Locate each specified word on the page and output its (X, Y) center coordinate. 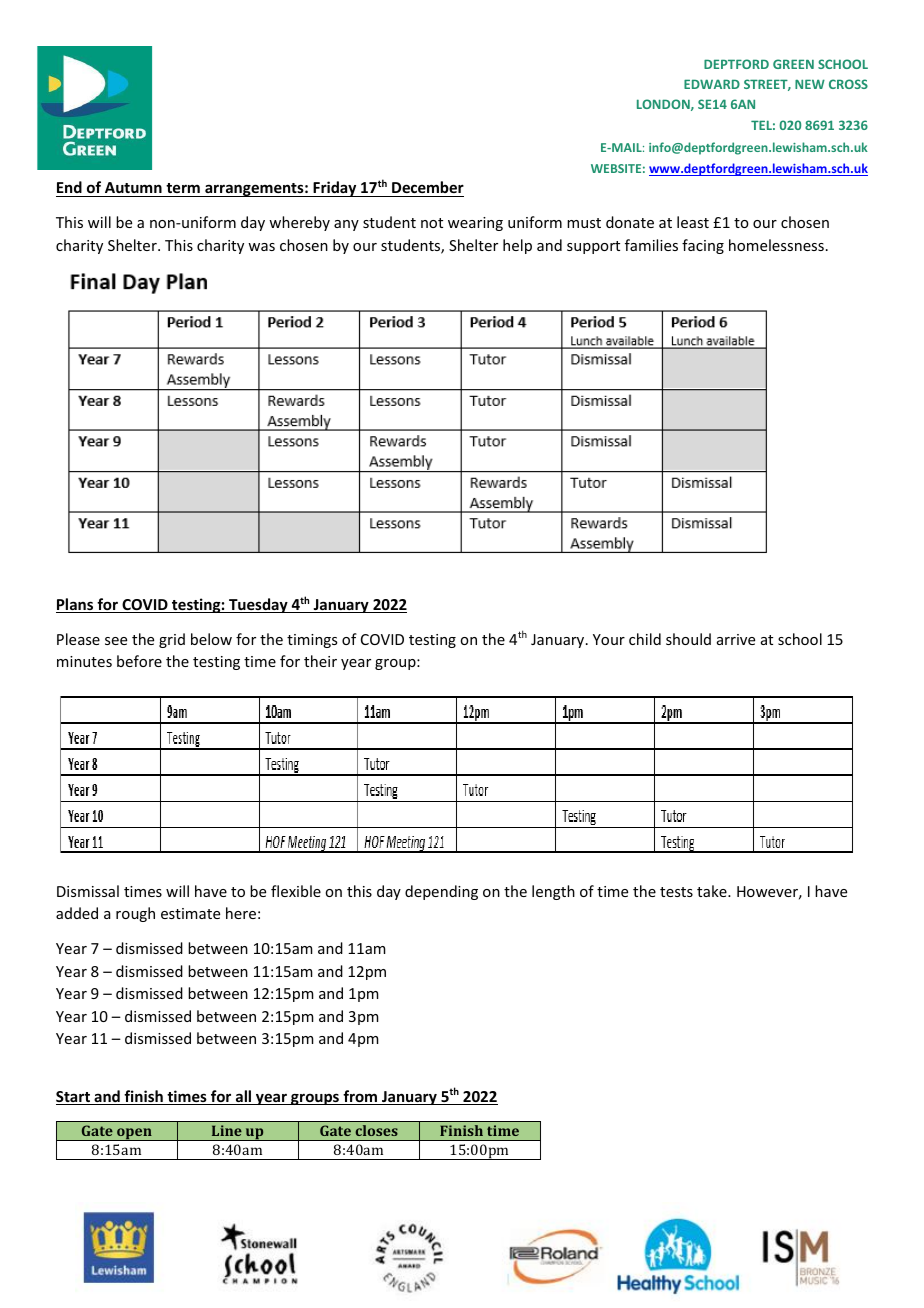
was (261, 247)
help (517, 246)
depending (441, 892)
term (183, 188)
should (688, 639)
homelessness (776, 245)
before (139, 661)
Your (609, 639)
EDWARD (712, 84)
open (134, 1134)
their (320, 661)
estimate (190, 913)
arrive (736, 639)
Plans (76, 605)
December (428, 187)
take (713, 891)
